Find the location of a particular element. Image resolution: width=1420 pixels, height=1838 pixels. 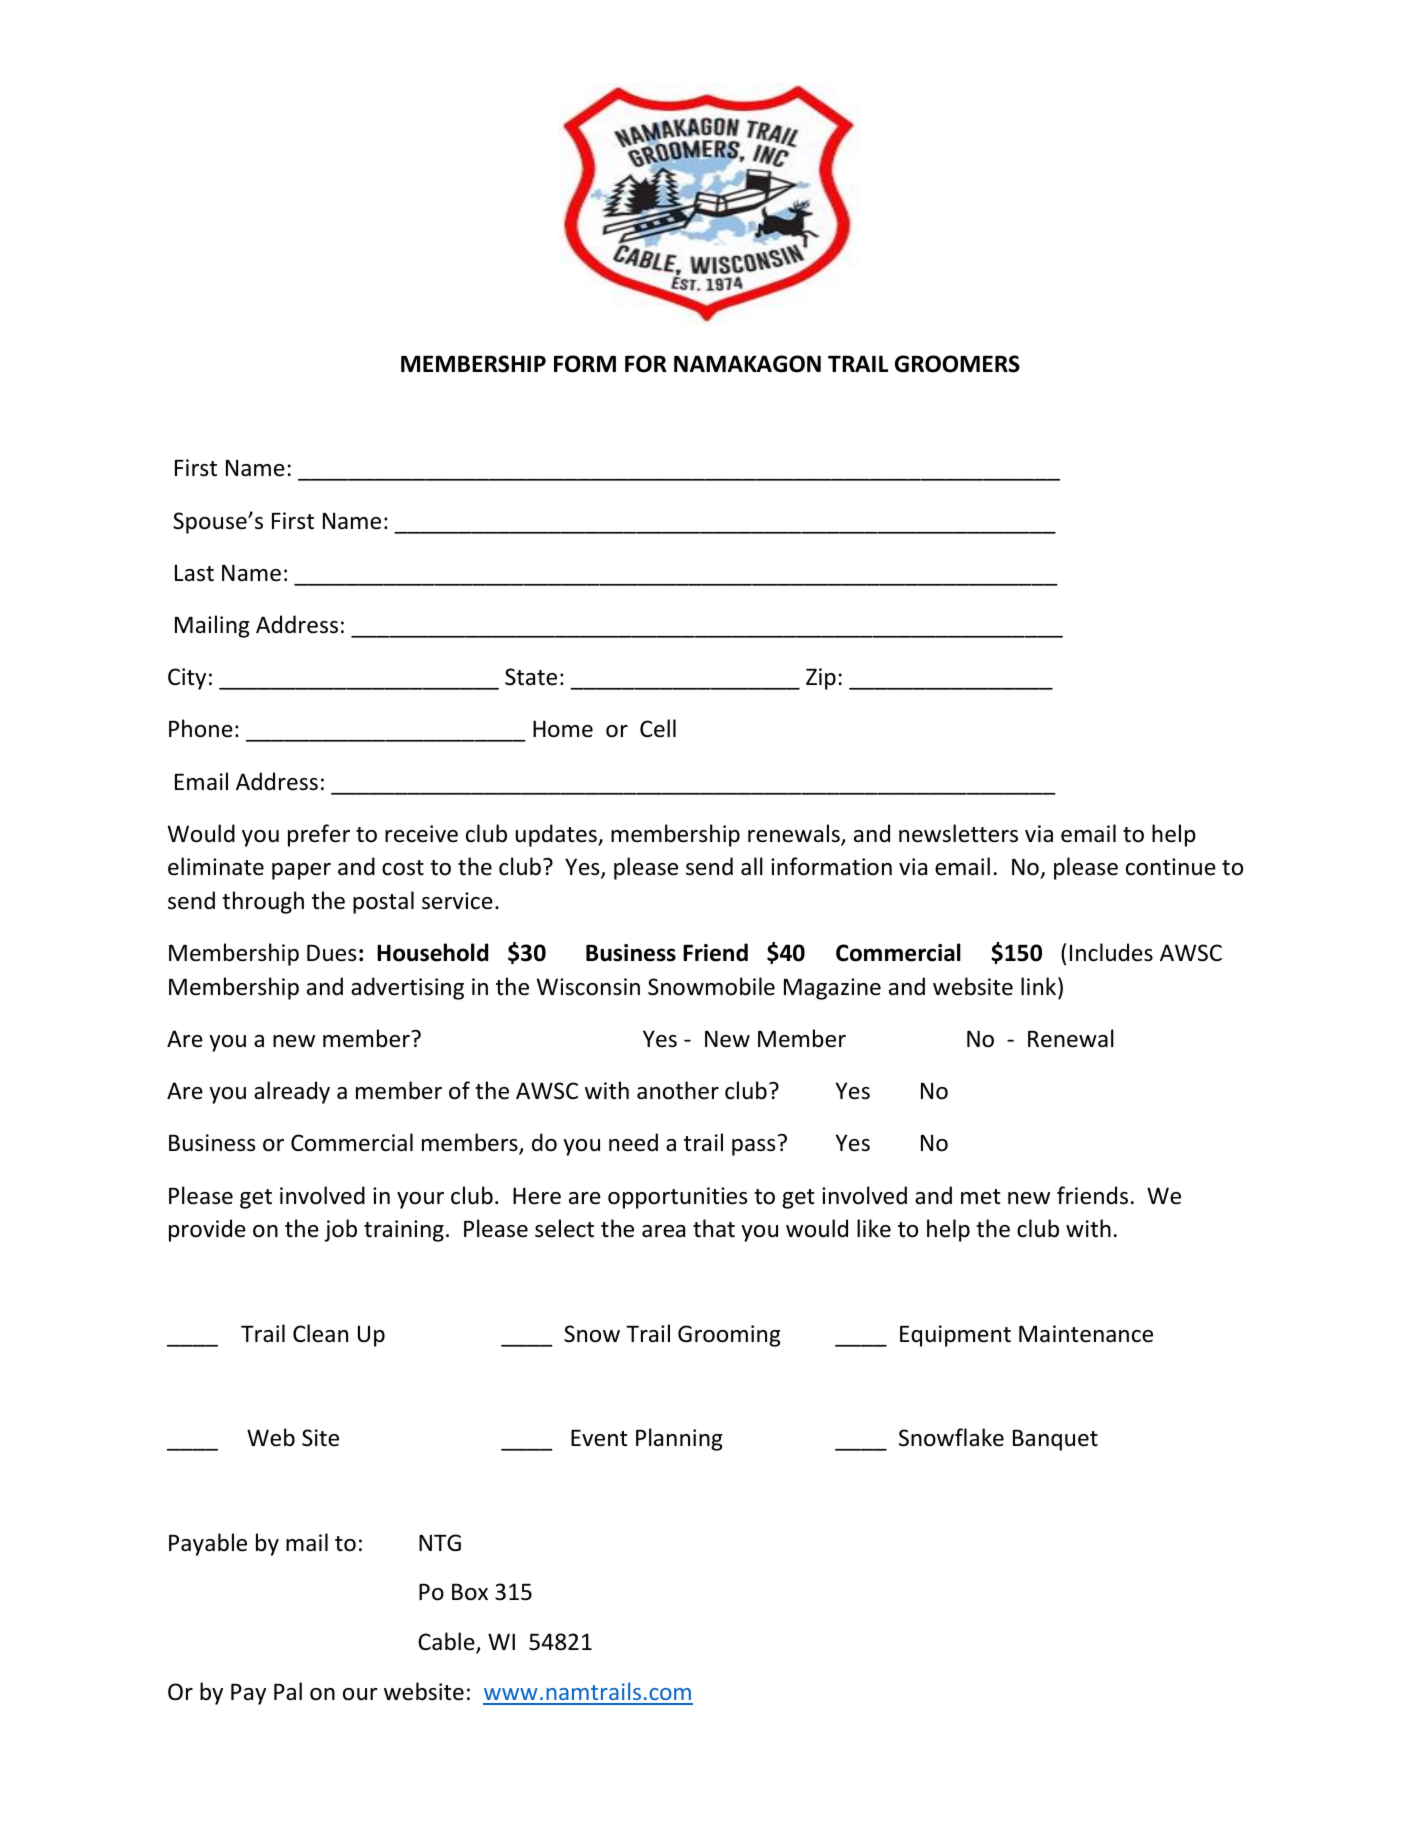

Banquet is located at coordinates (1055, 1440).
